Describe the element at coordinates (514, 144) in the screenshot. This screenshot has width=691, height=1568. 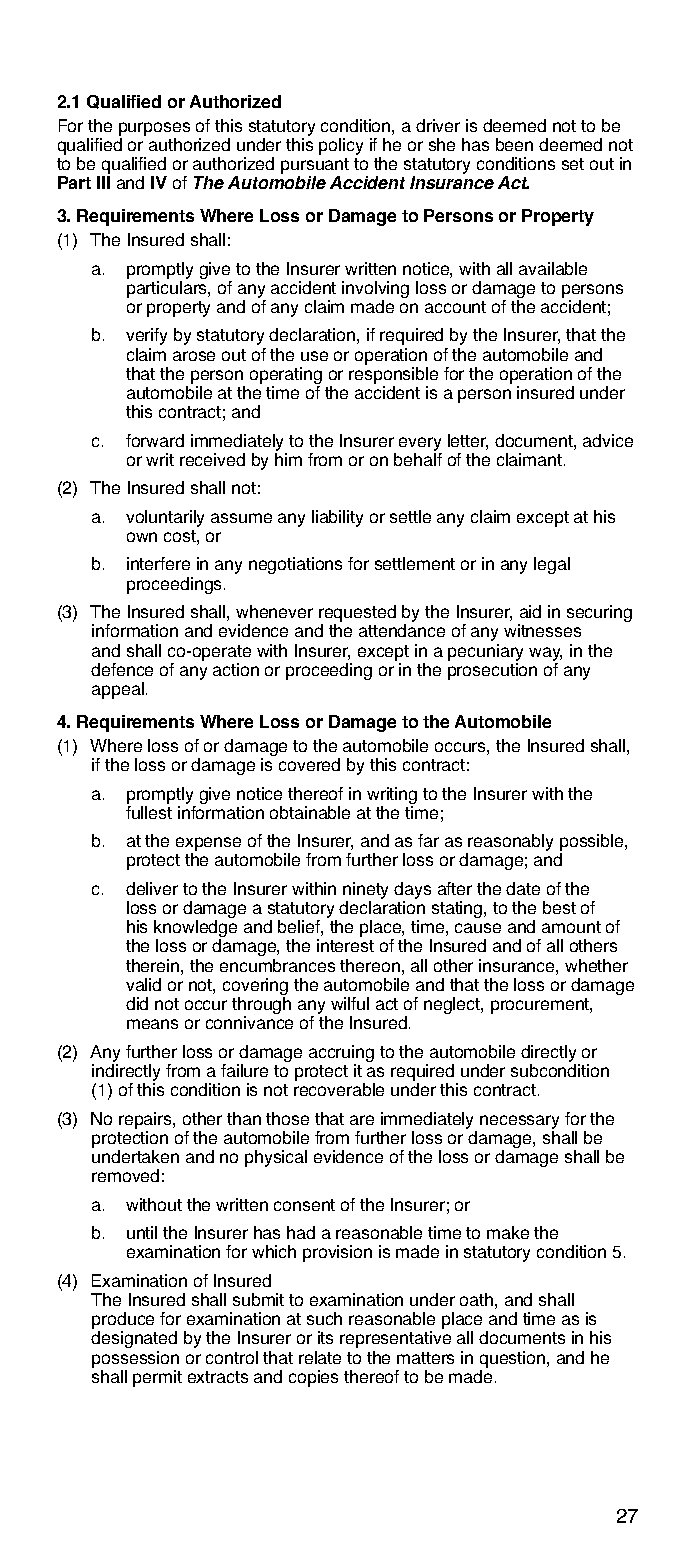
I see `been` at that location.
